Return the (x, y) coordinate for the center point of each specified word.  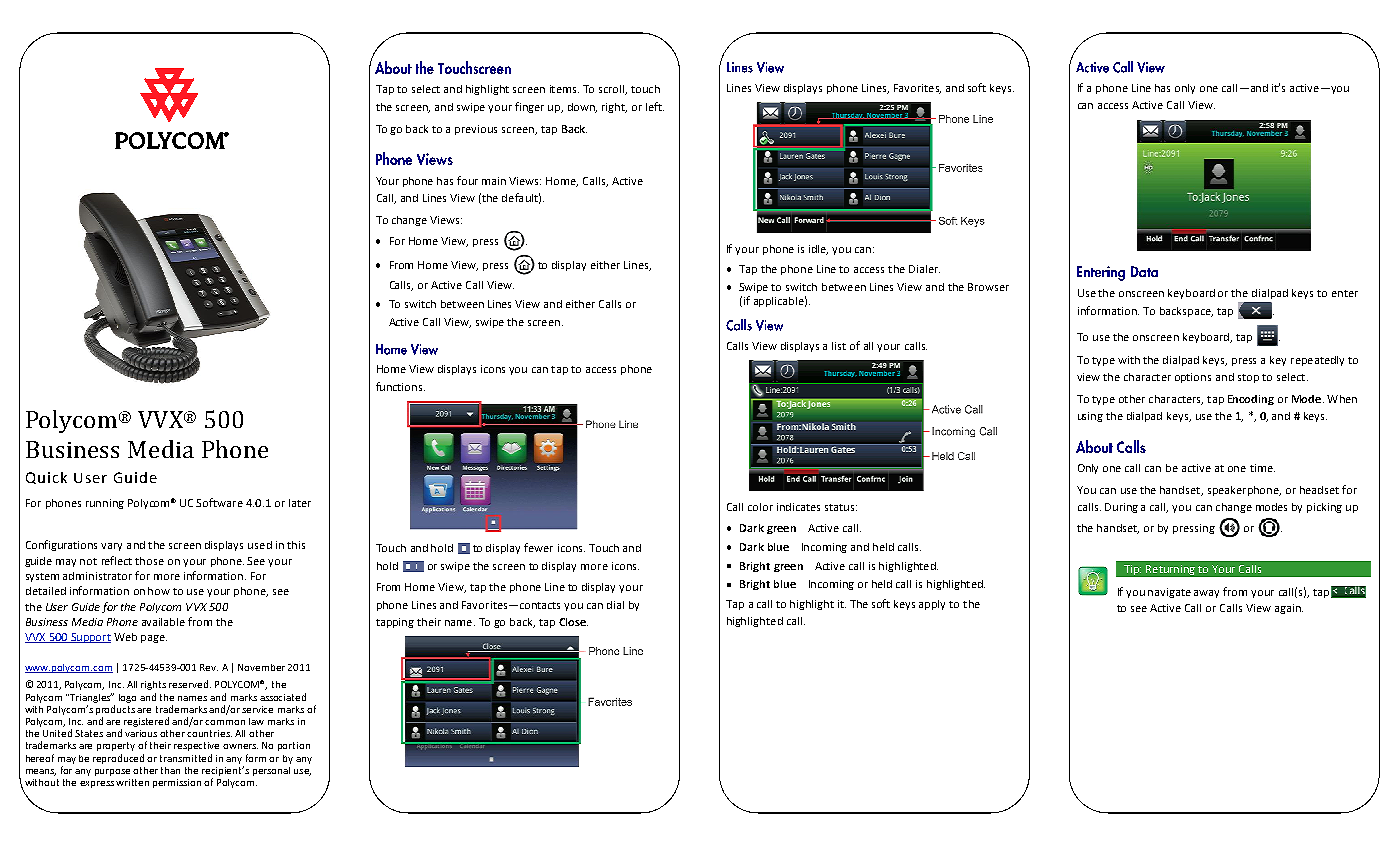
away (1206, 594)
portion (294, 746)
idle (818, 250)
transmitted (186, 758)
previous (476, 130)
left (655, 106)
